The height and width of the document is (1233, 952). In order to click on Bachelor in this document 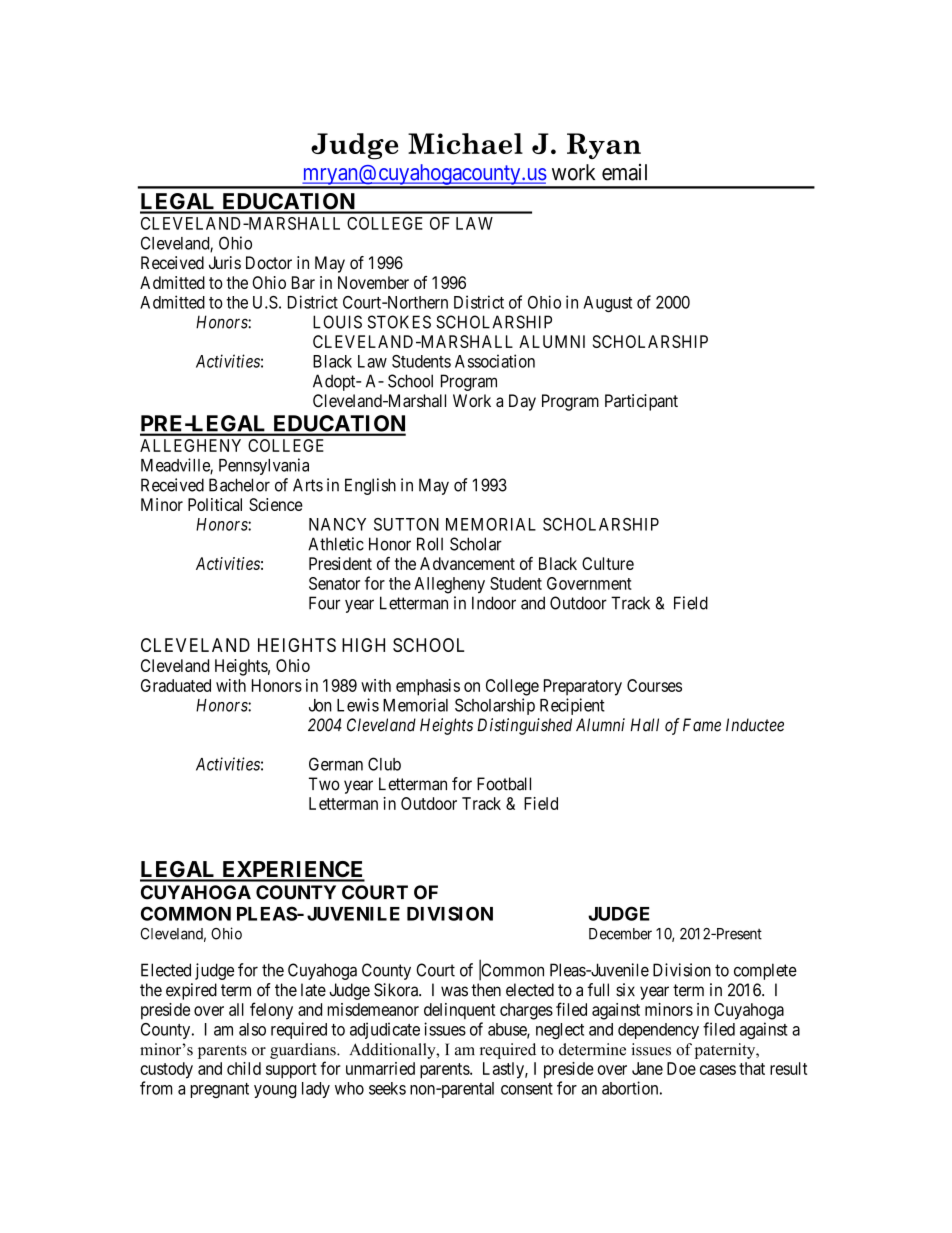, I will do `click(239, 485)`.
